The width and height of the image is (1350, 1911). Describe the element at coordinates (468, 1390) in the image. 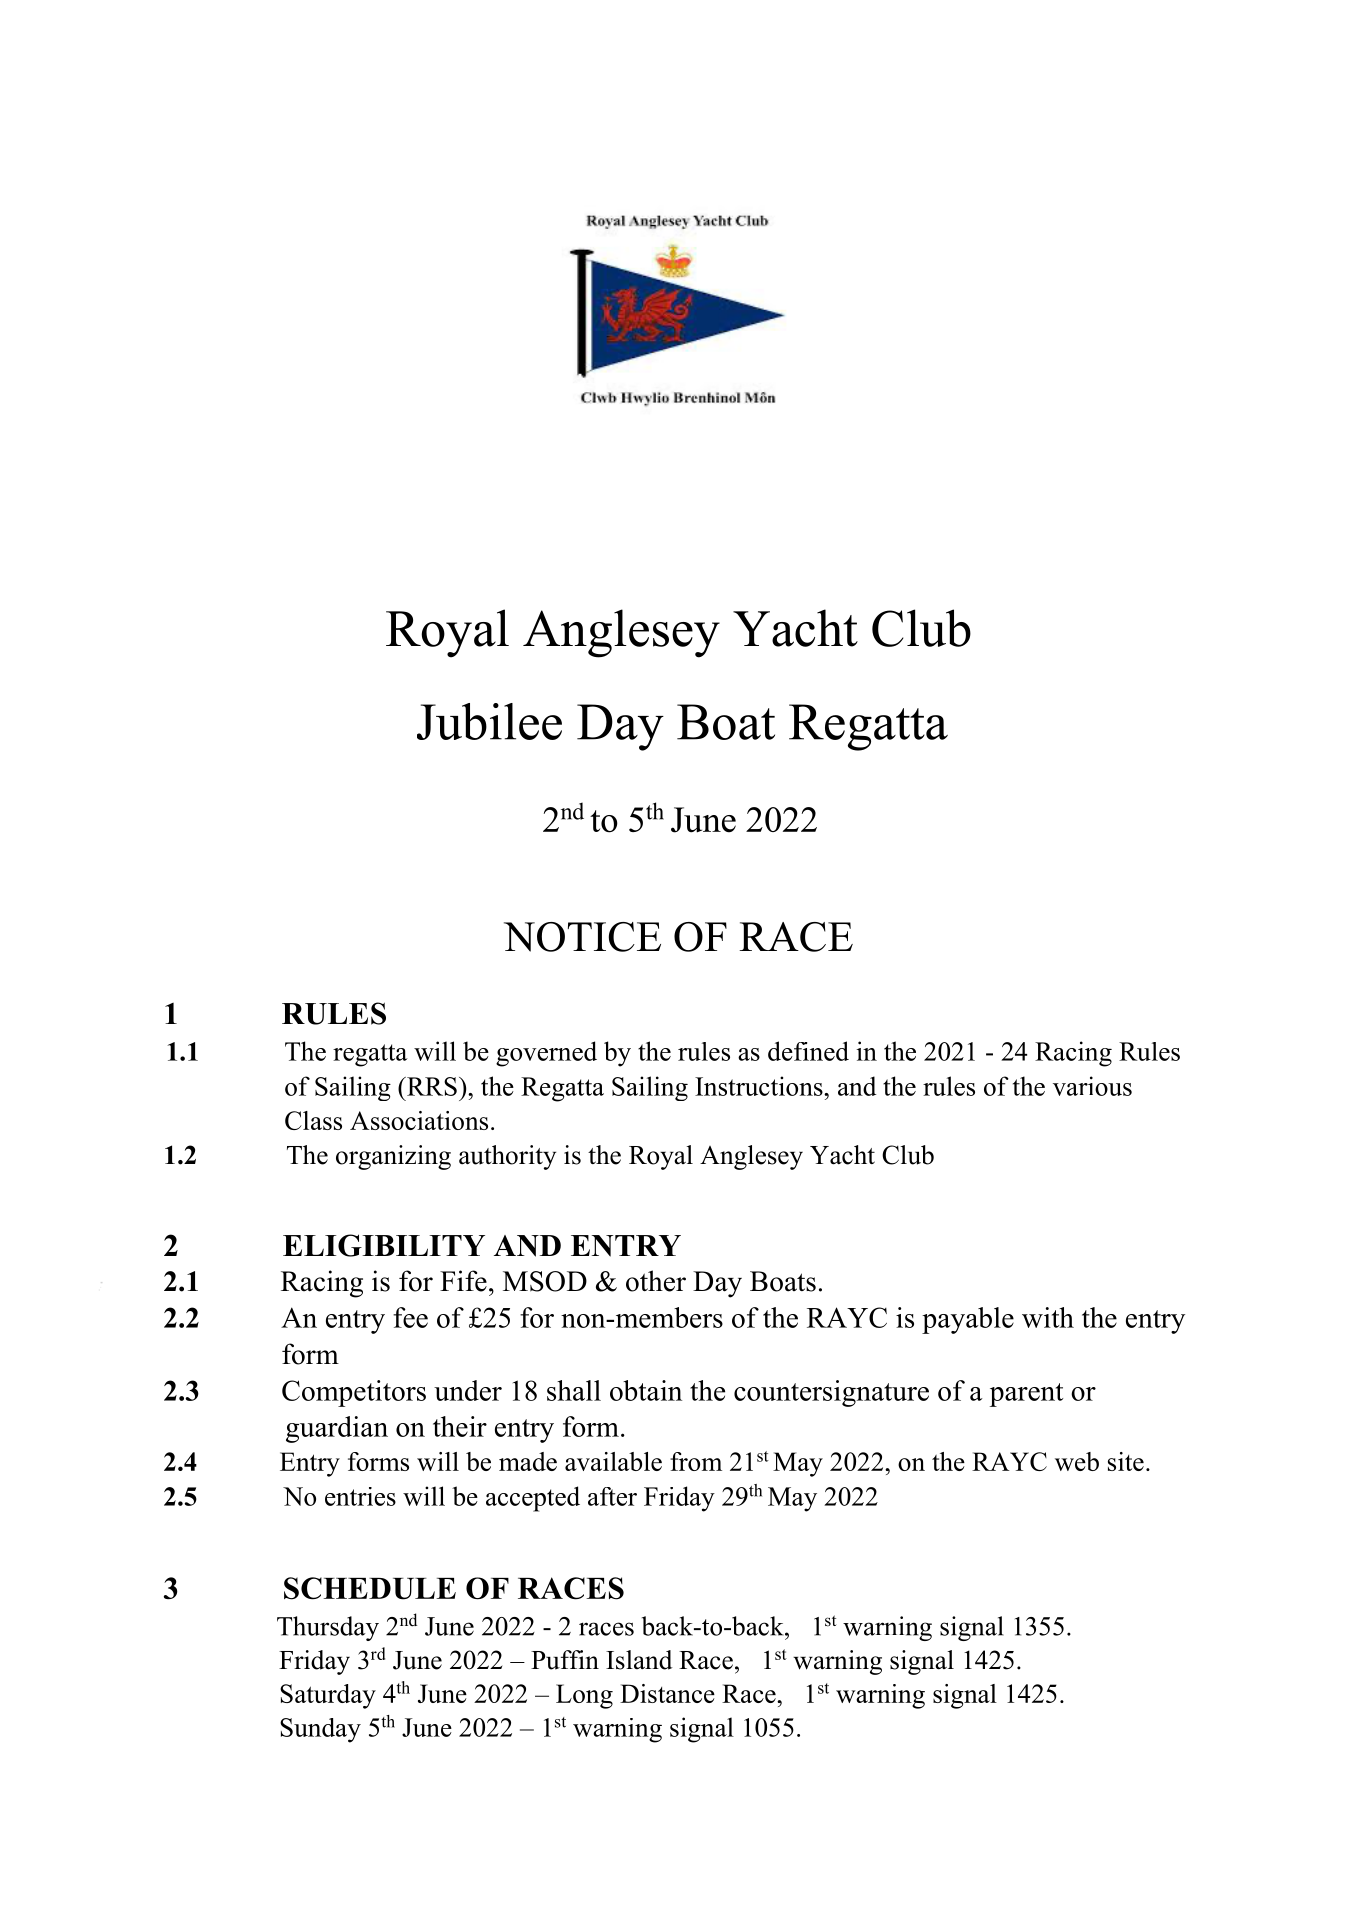

I see `under` at that location.
